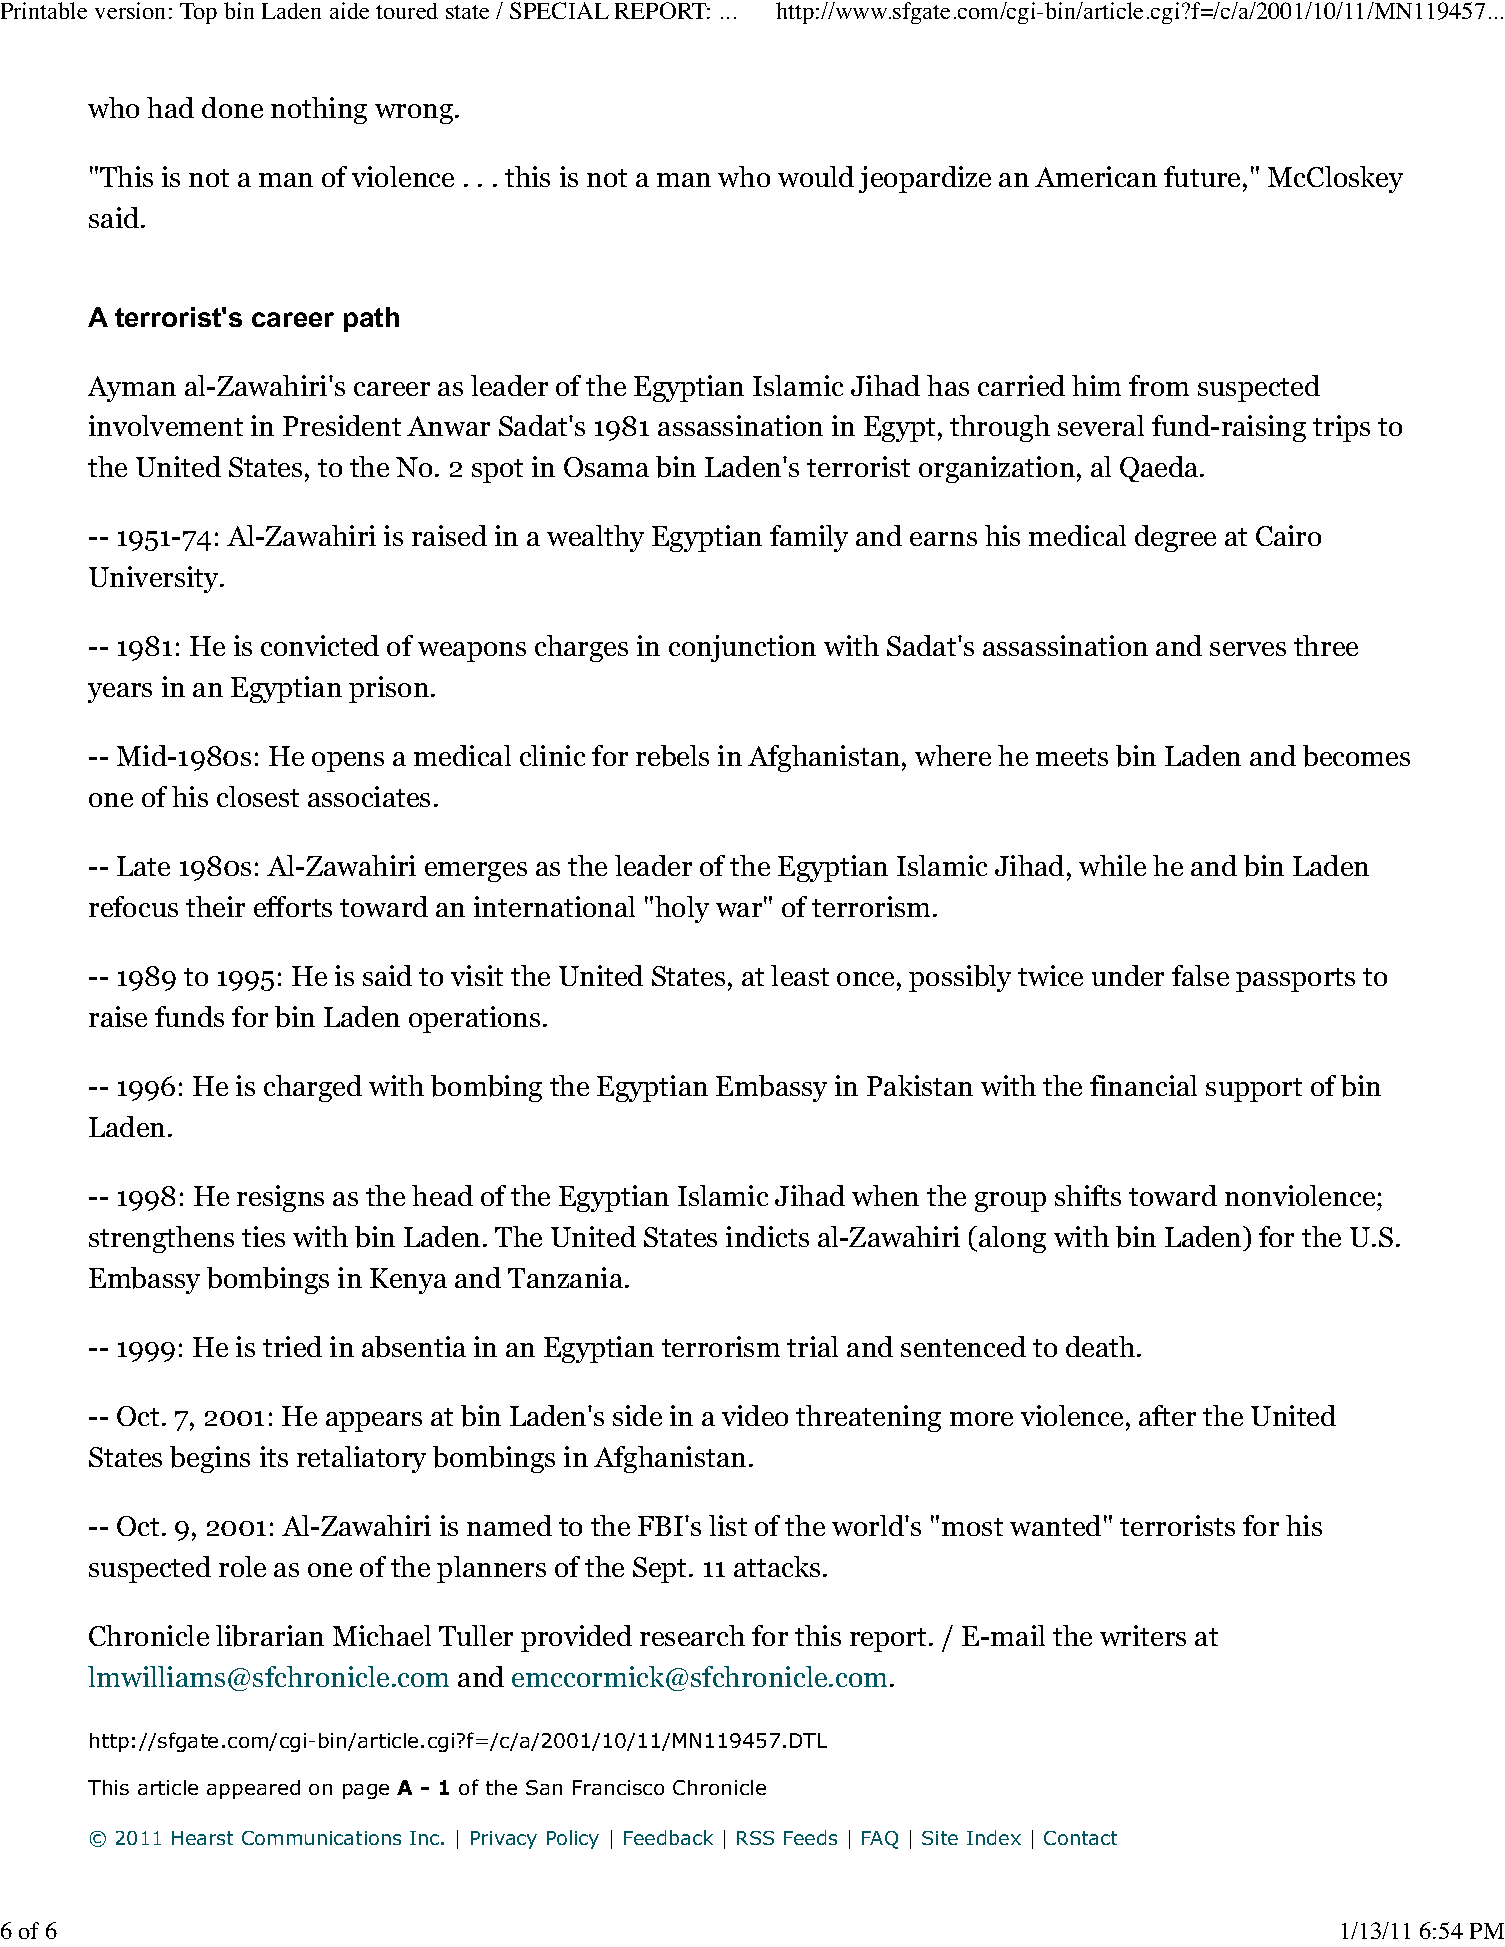 The height and width of the image is (1947, 1505). I want to click on Feedback, so click(668, 1837).
